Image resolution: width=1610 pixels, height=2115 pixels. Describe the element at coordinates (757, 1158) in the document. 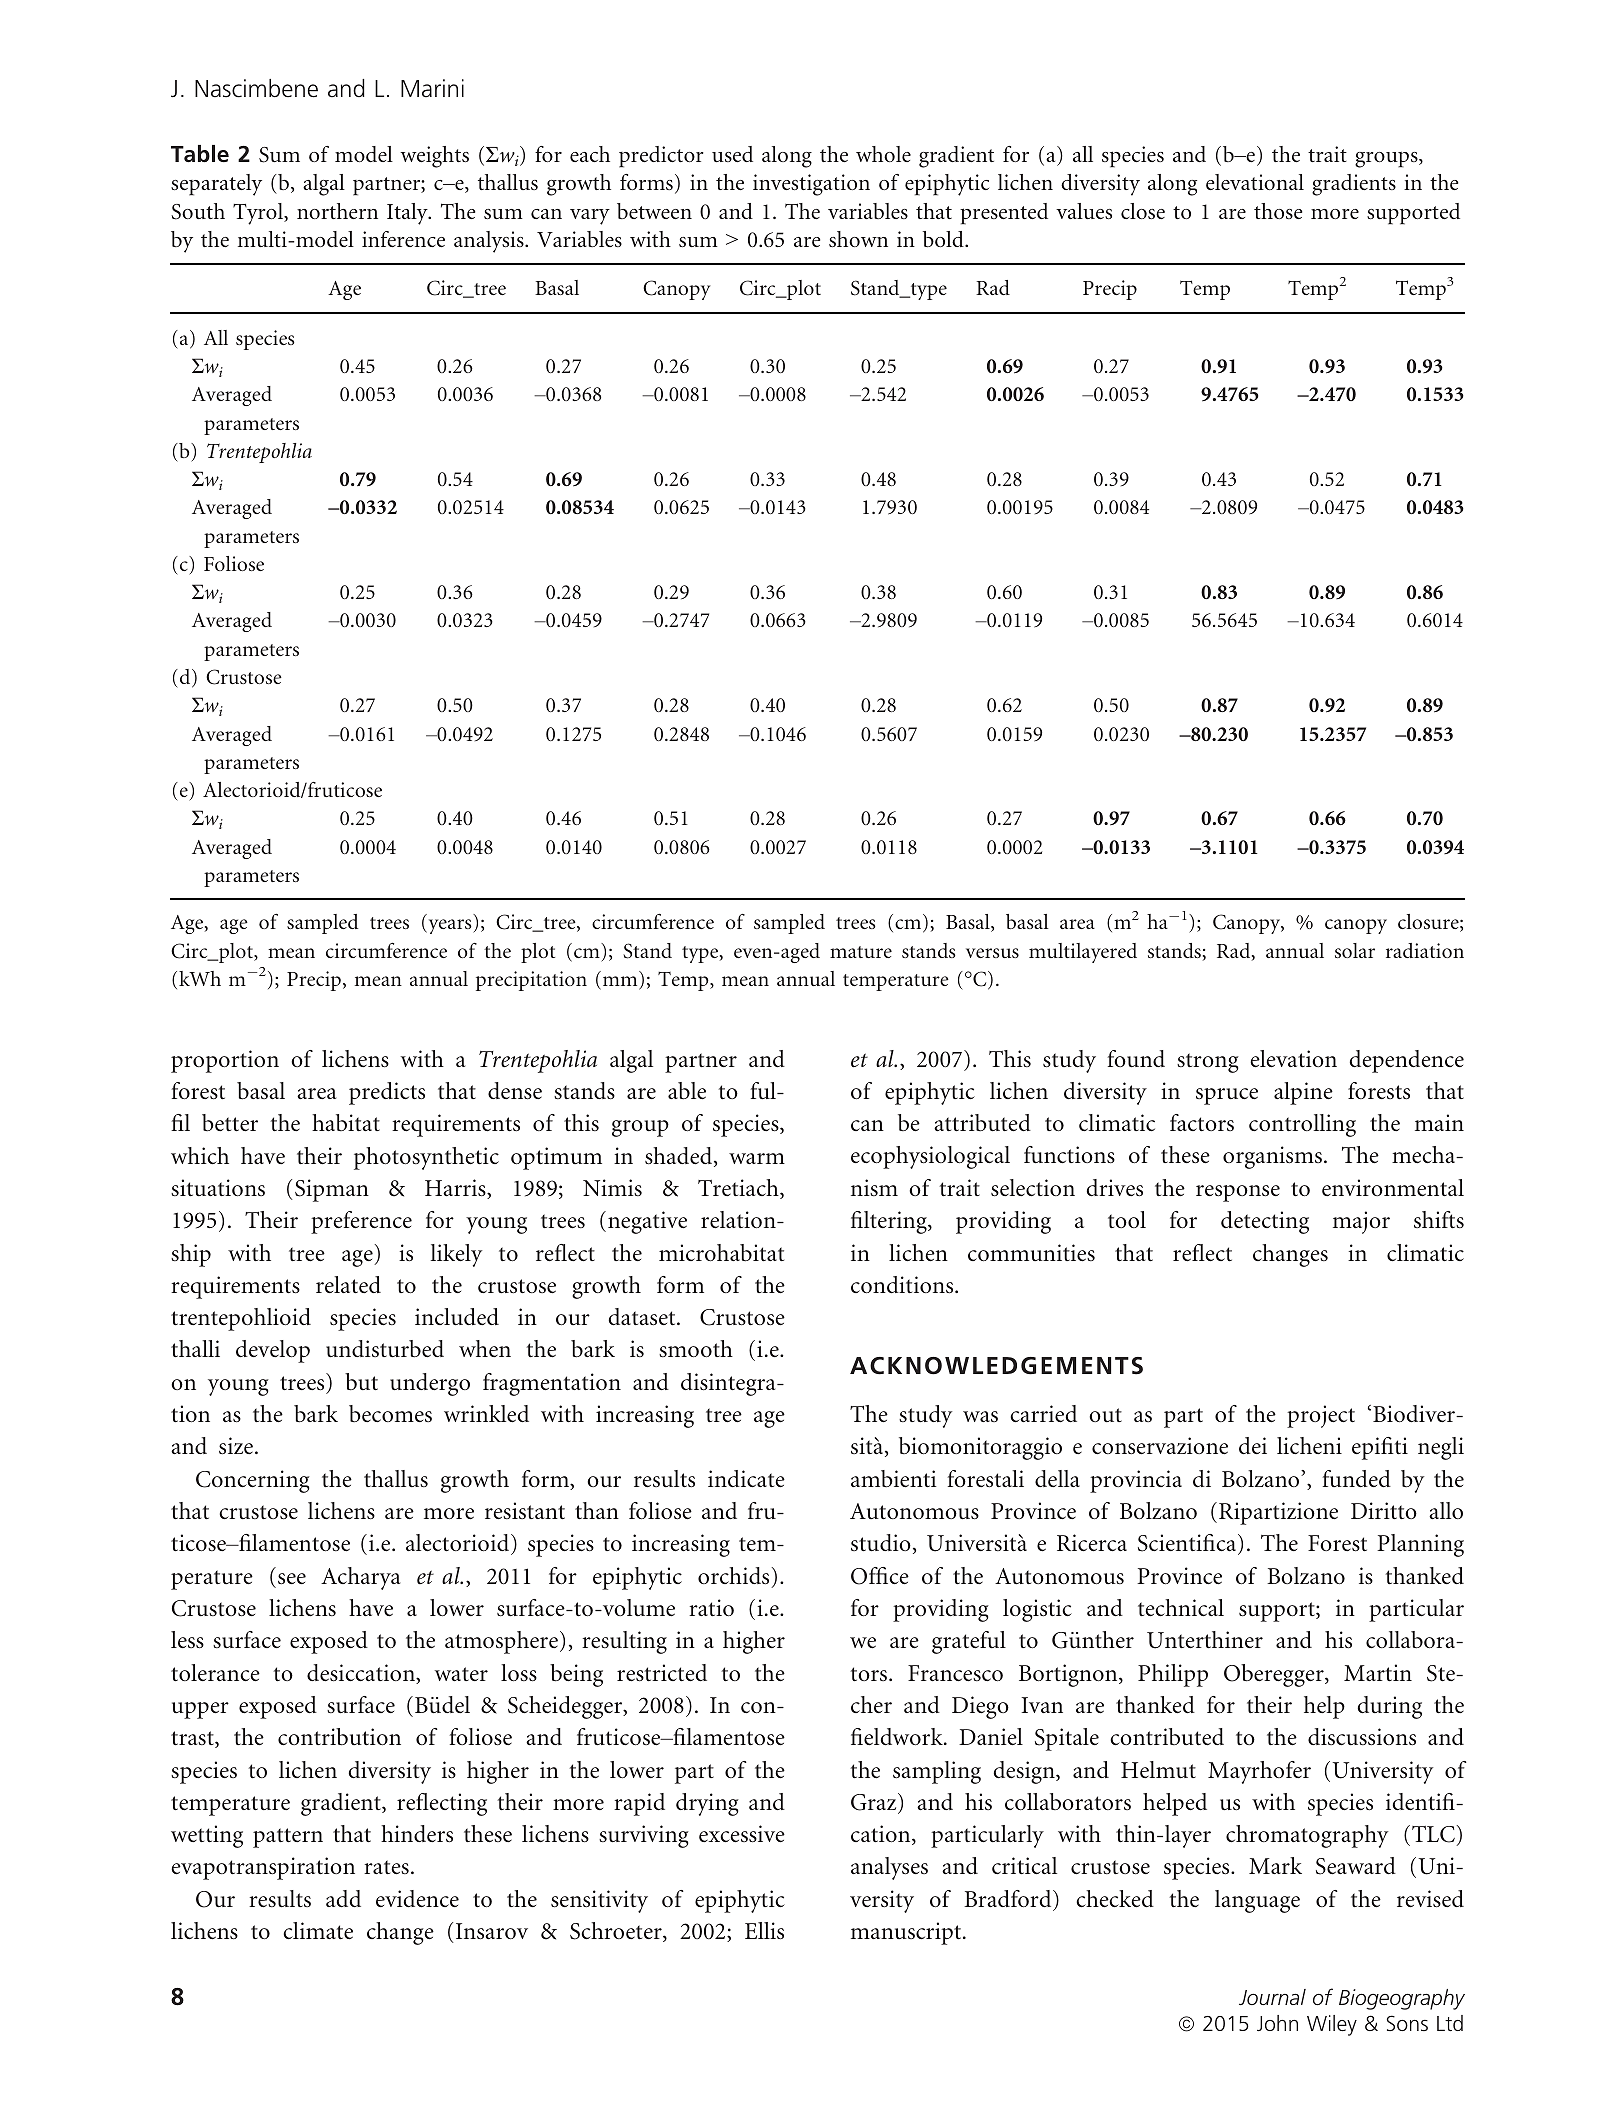

I see `warm` at that location.
